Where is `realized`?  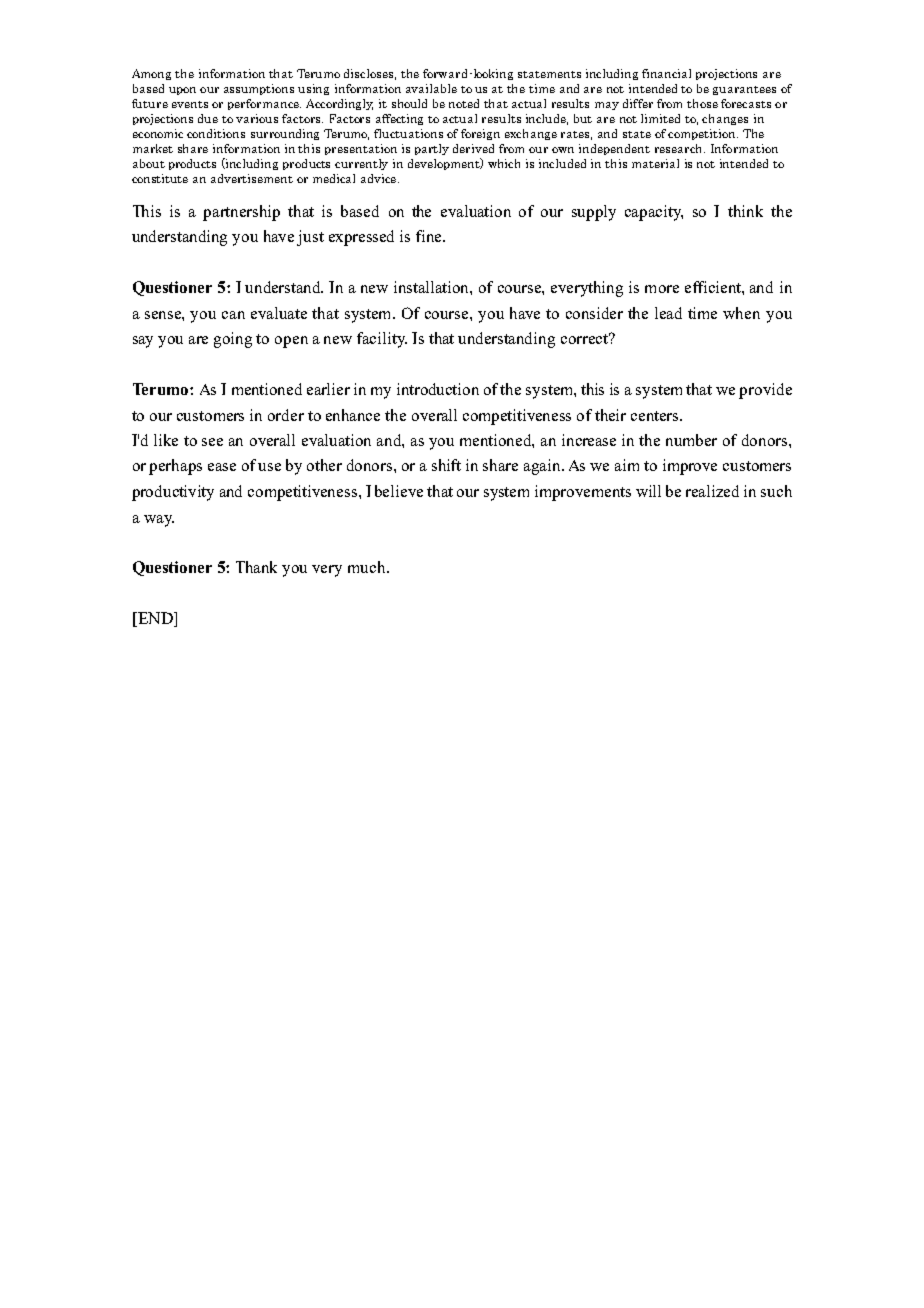 realized is located at coordinates (712, 491).
